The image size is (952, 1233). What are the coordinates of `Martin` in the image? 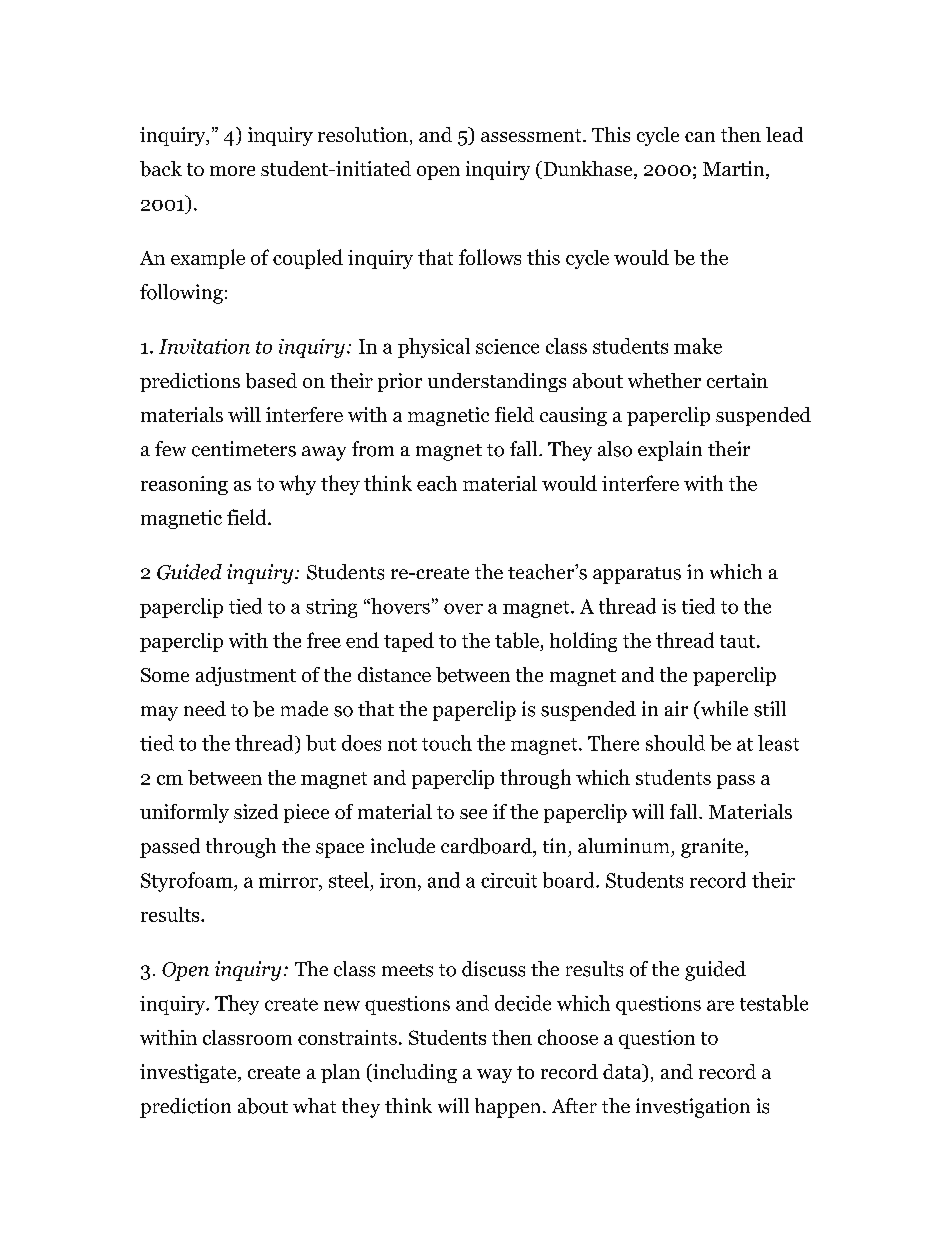 It's located at (735, 170).
